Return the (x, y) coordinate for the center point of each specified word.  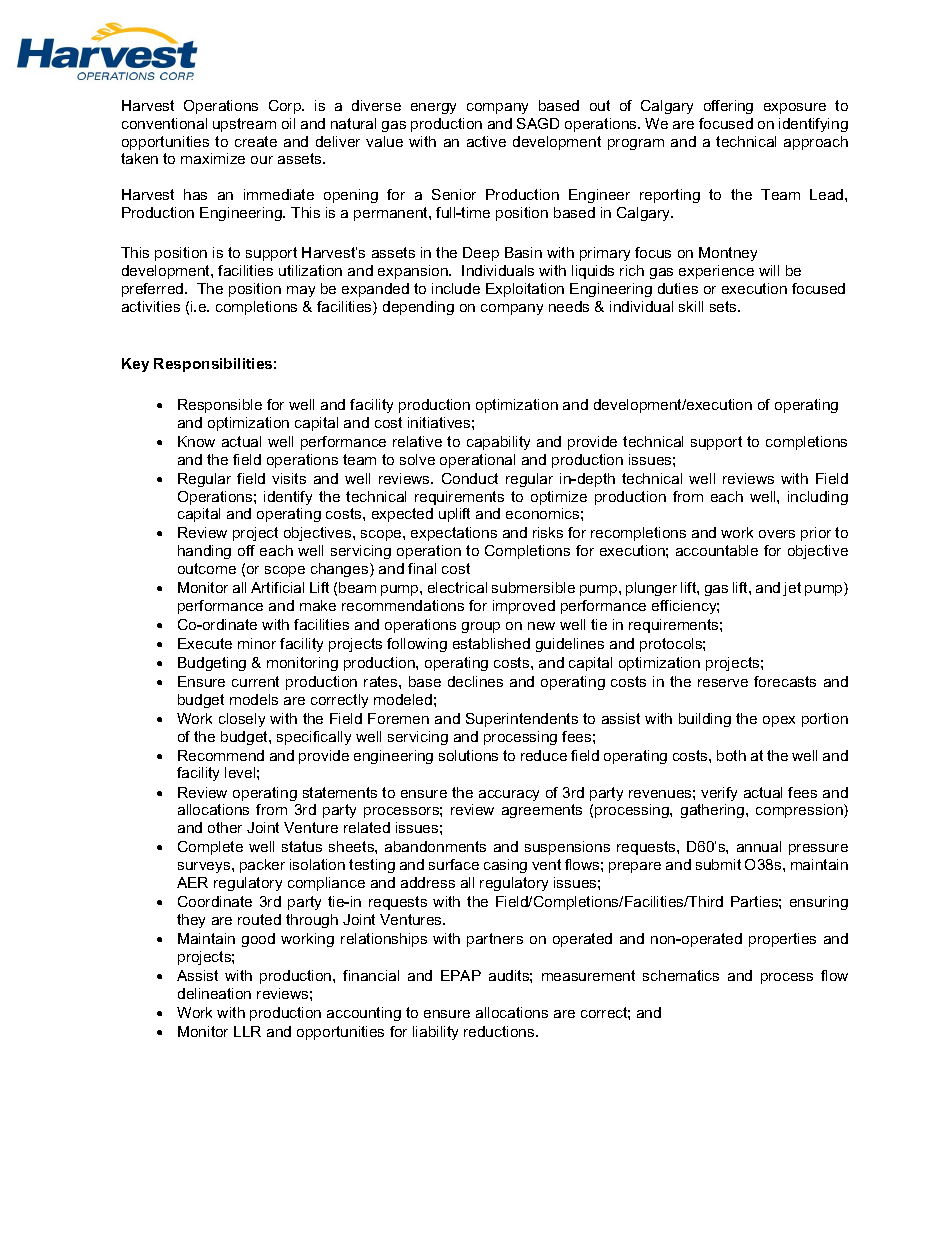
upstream (244, 125)
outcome (207, 568)
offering (728, 107)
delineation (214, 993)
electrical (457, 587)
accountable (717, 550)
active (486, 141)
